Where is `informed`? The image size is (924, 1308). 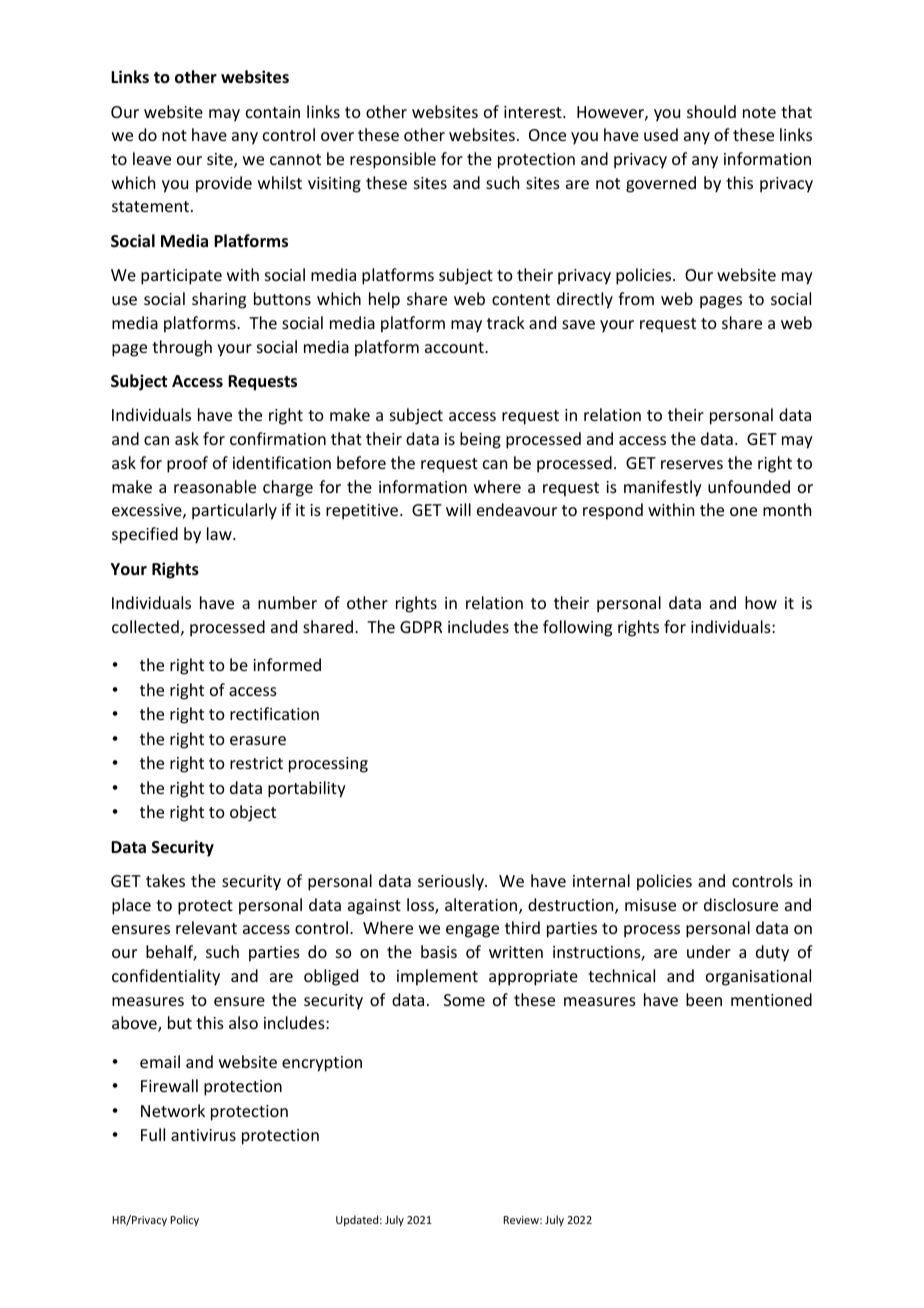
informed is located at coordinates (287, 664).
